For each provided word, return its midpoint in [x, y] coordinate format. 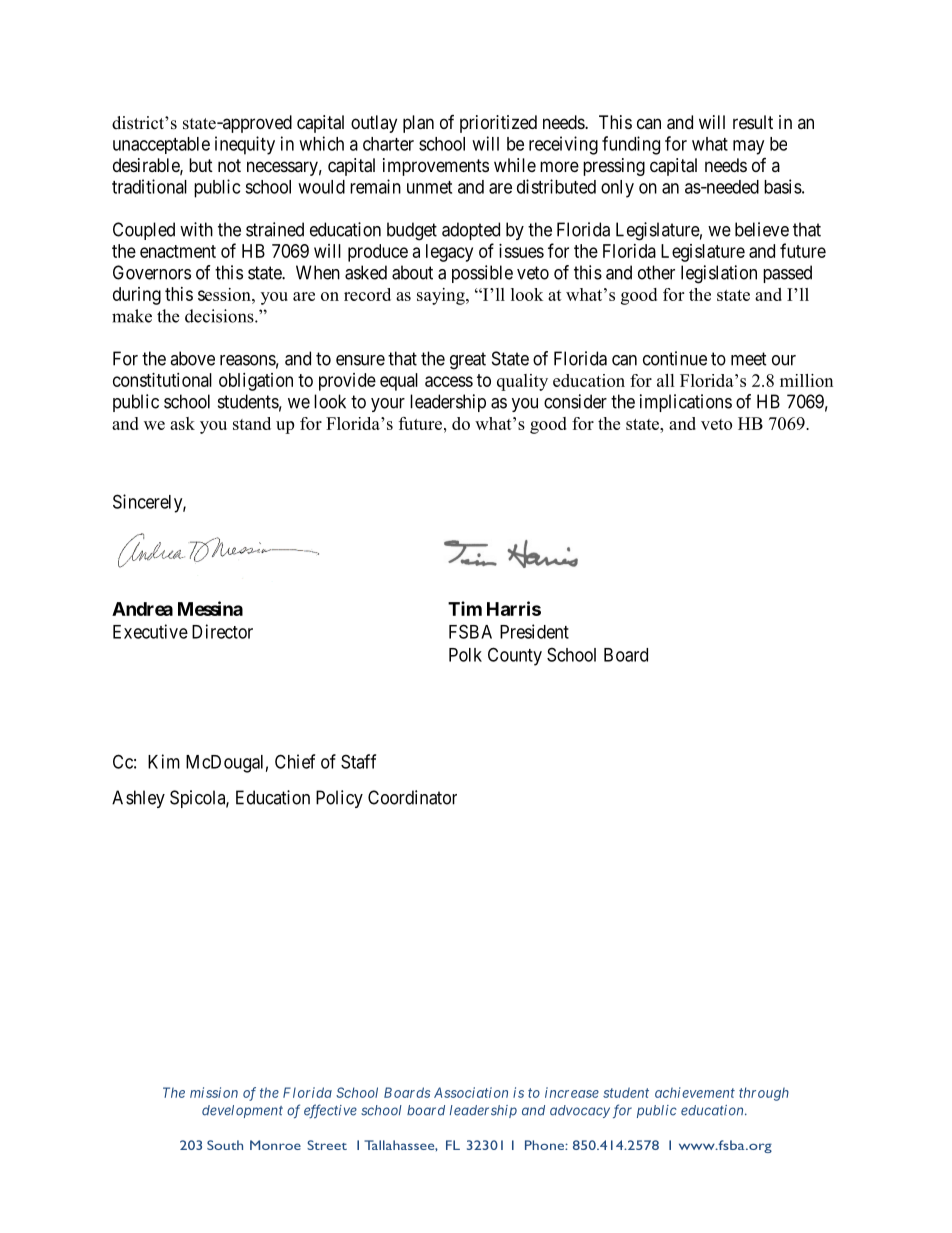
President [534, 631]
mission [214, 1092]
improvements [436, 167]
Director [222, 631]
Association [471, 1092]
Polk [465, 655]
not [229, 165]
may [748, 147]
